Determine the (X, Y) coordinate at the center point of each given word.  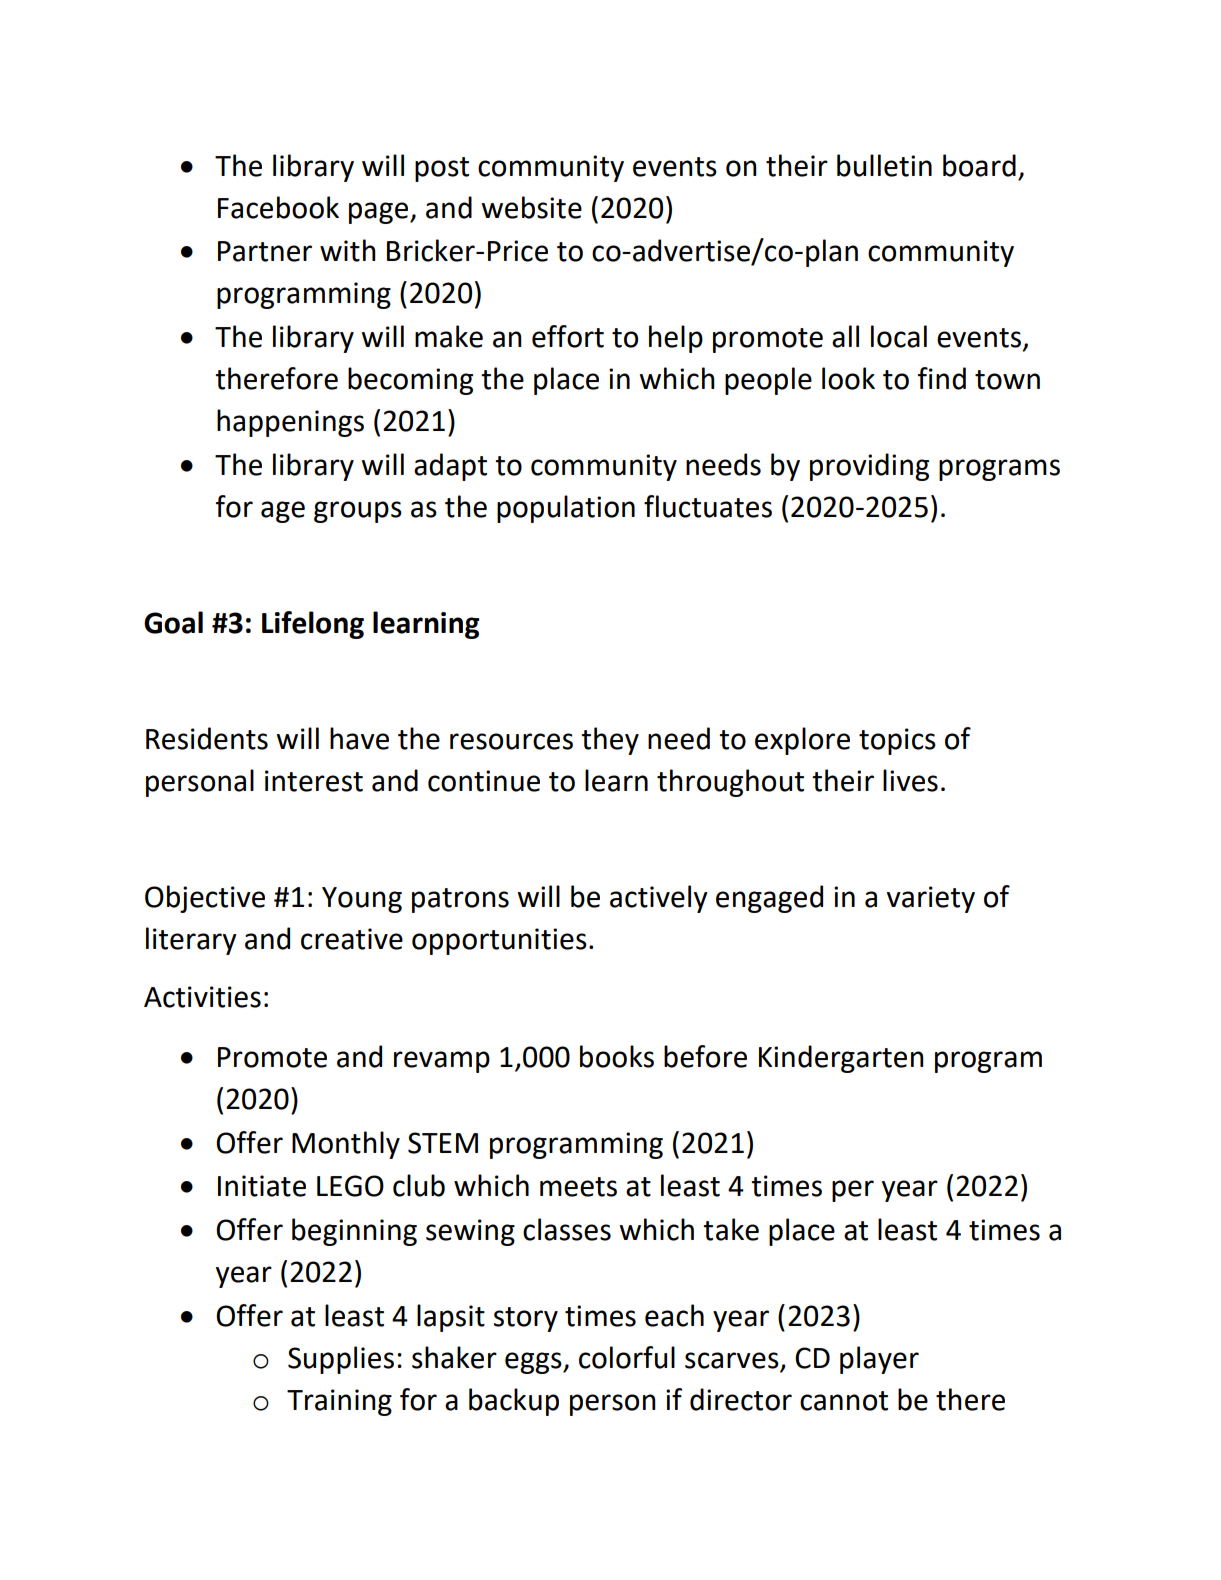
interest (314, 781)
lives (910, 780)
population (566, 509)
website (532, 207)
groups (358, 512)
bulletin (884, 165)
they (610, 741)
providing (869, 467)
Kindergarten (841, 1059)
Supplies (341, 1360)
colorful (627, 1357)
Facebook (278, 207)
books (617, 1056)
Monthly (346, 1145)
